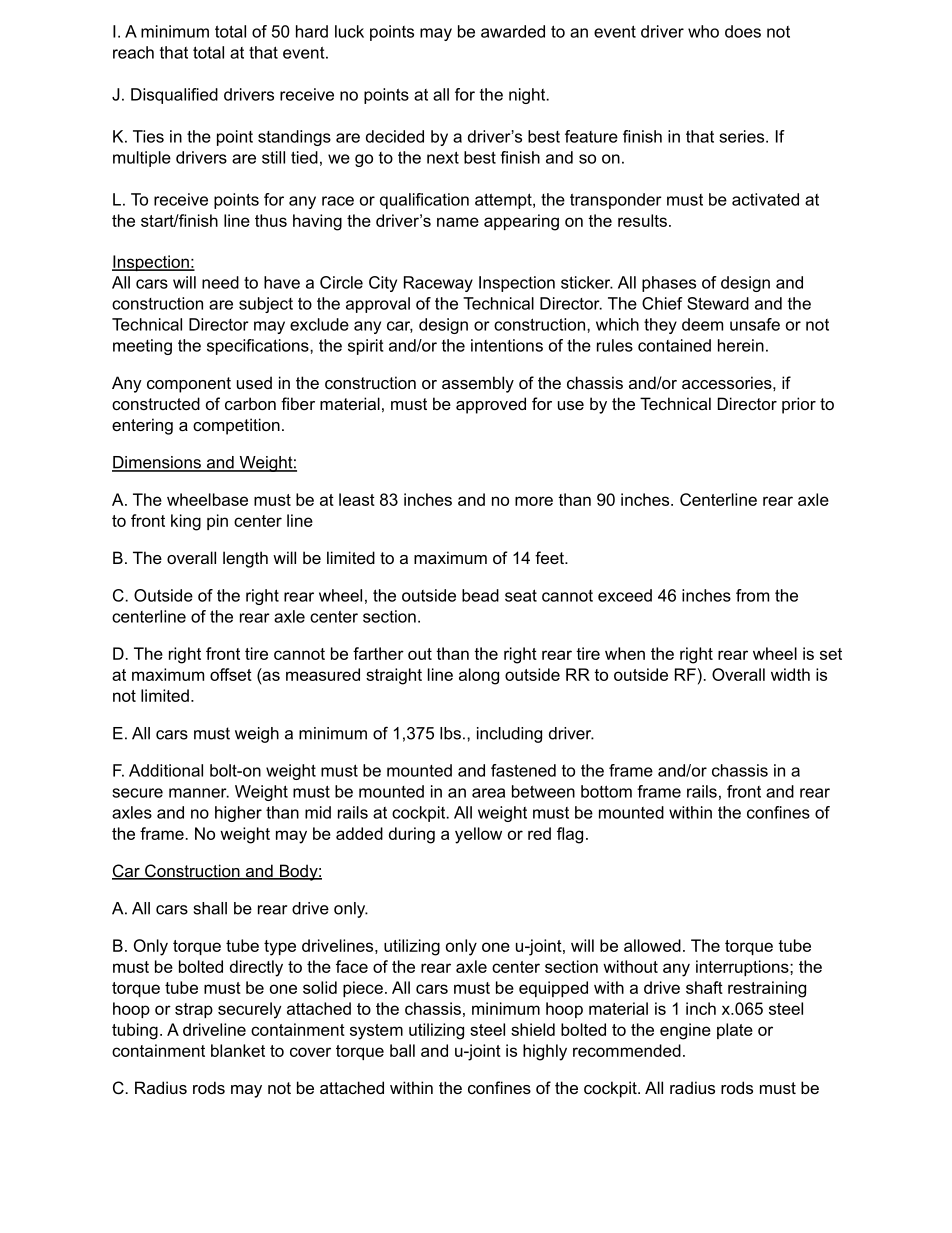 This screenshot has height=1233, width=952. What do you see at coordinates (194, 1010) in the screenshot?
I see `strap` at bounding box center [194, 1010].
